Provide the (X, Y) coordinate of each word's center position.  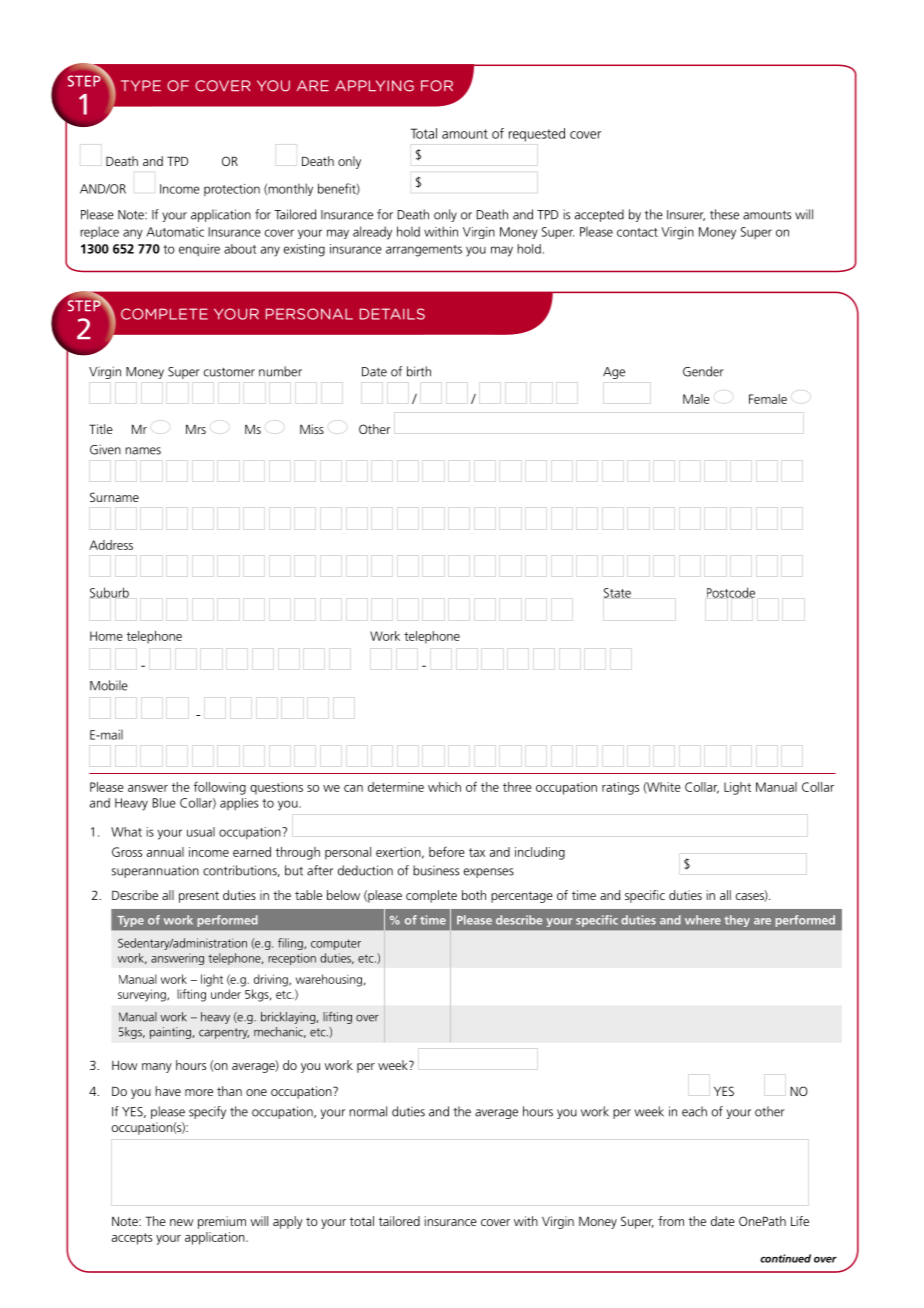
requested (537, 135)
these (724, 214)
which (444, 787)
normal (368, 1111)
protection (232, 190)
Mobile (109, 685)
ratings (620, 788)
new (182, 1222)
